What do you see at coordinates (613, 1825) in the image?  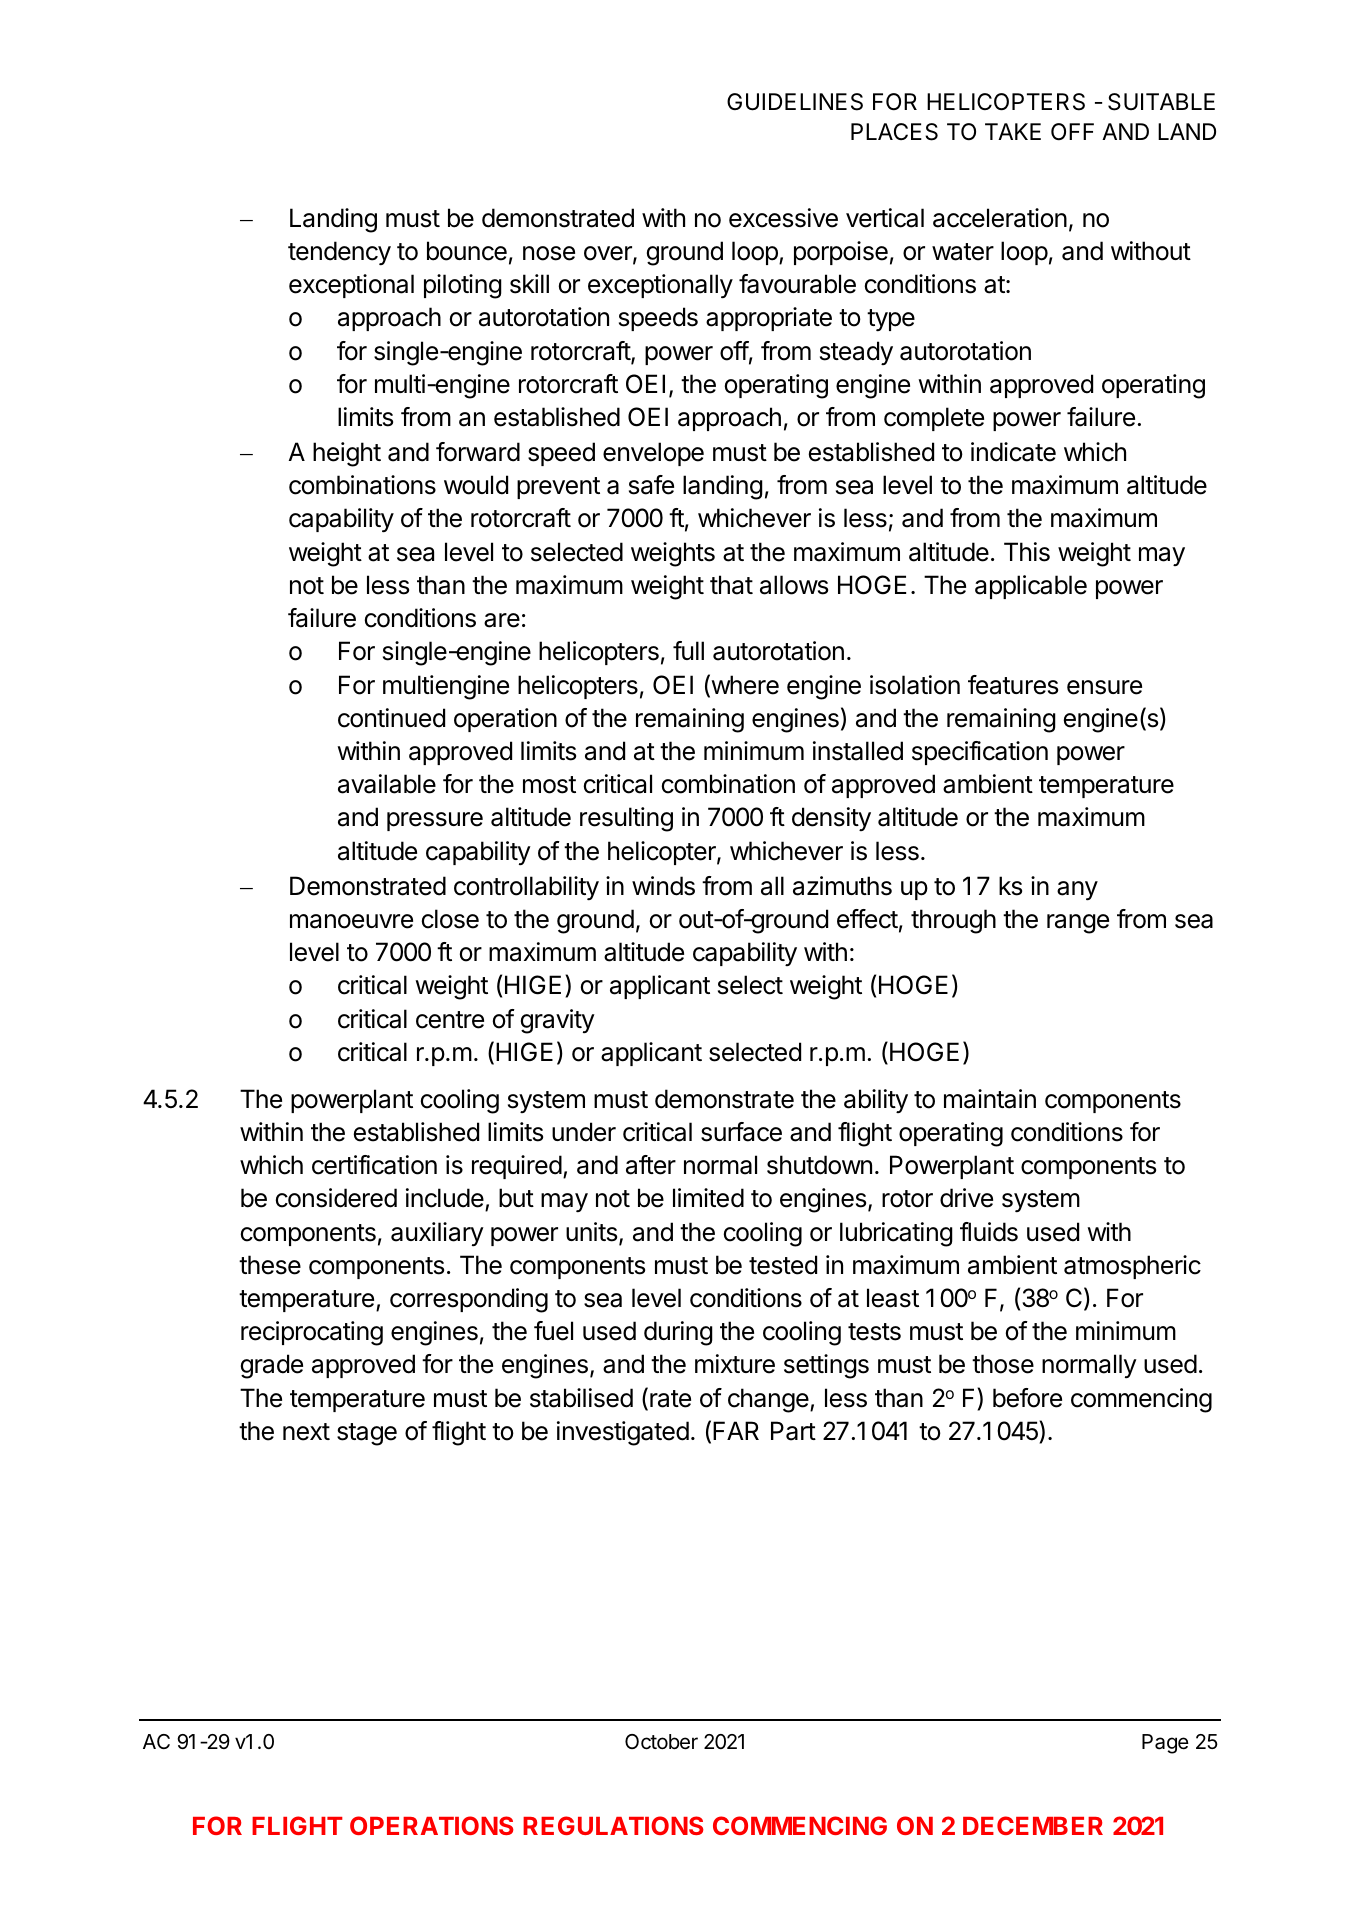 I see `REGULATIONS` at bounding box center [613, 1825].
